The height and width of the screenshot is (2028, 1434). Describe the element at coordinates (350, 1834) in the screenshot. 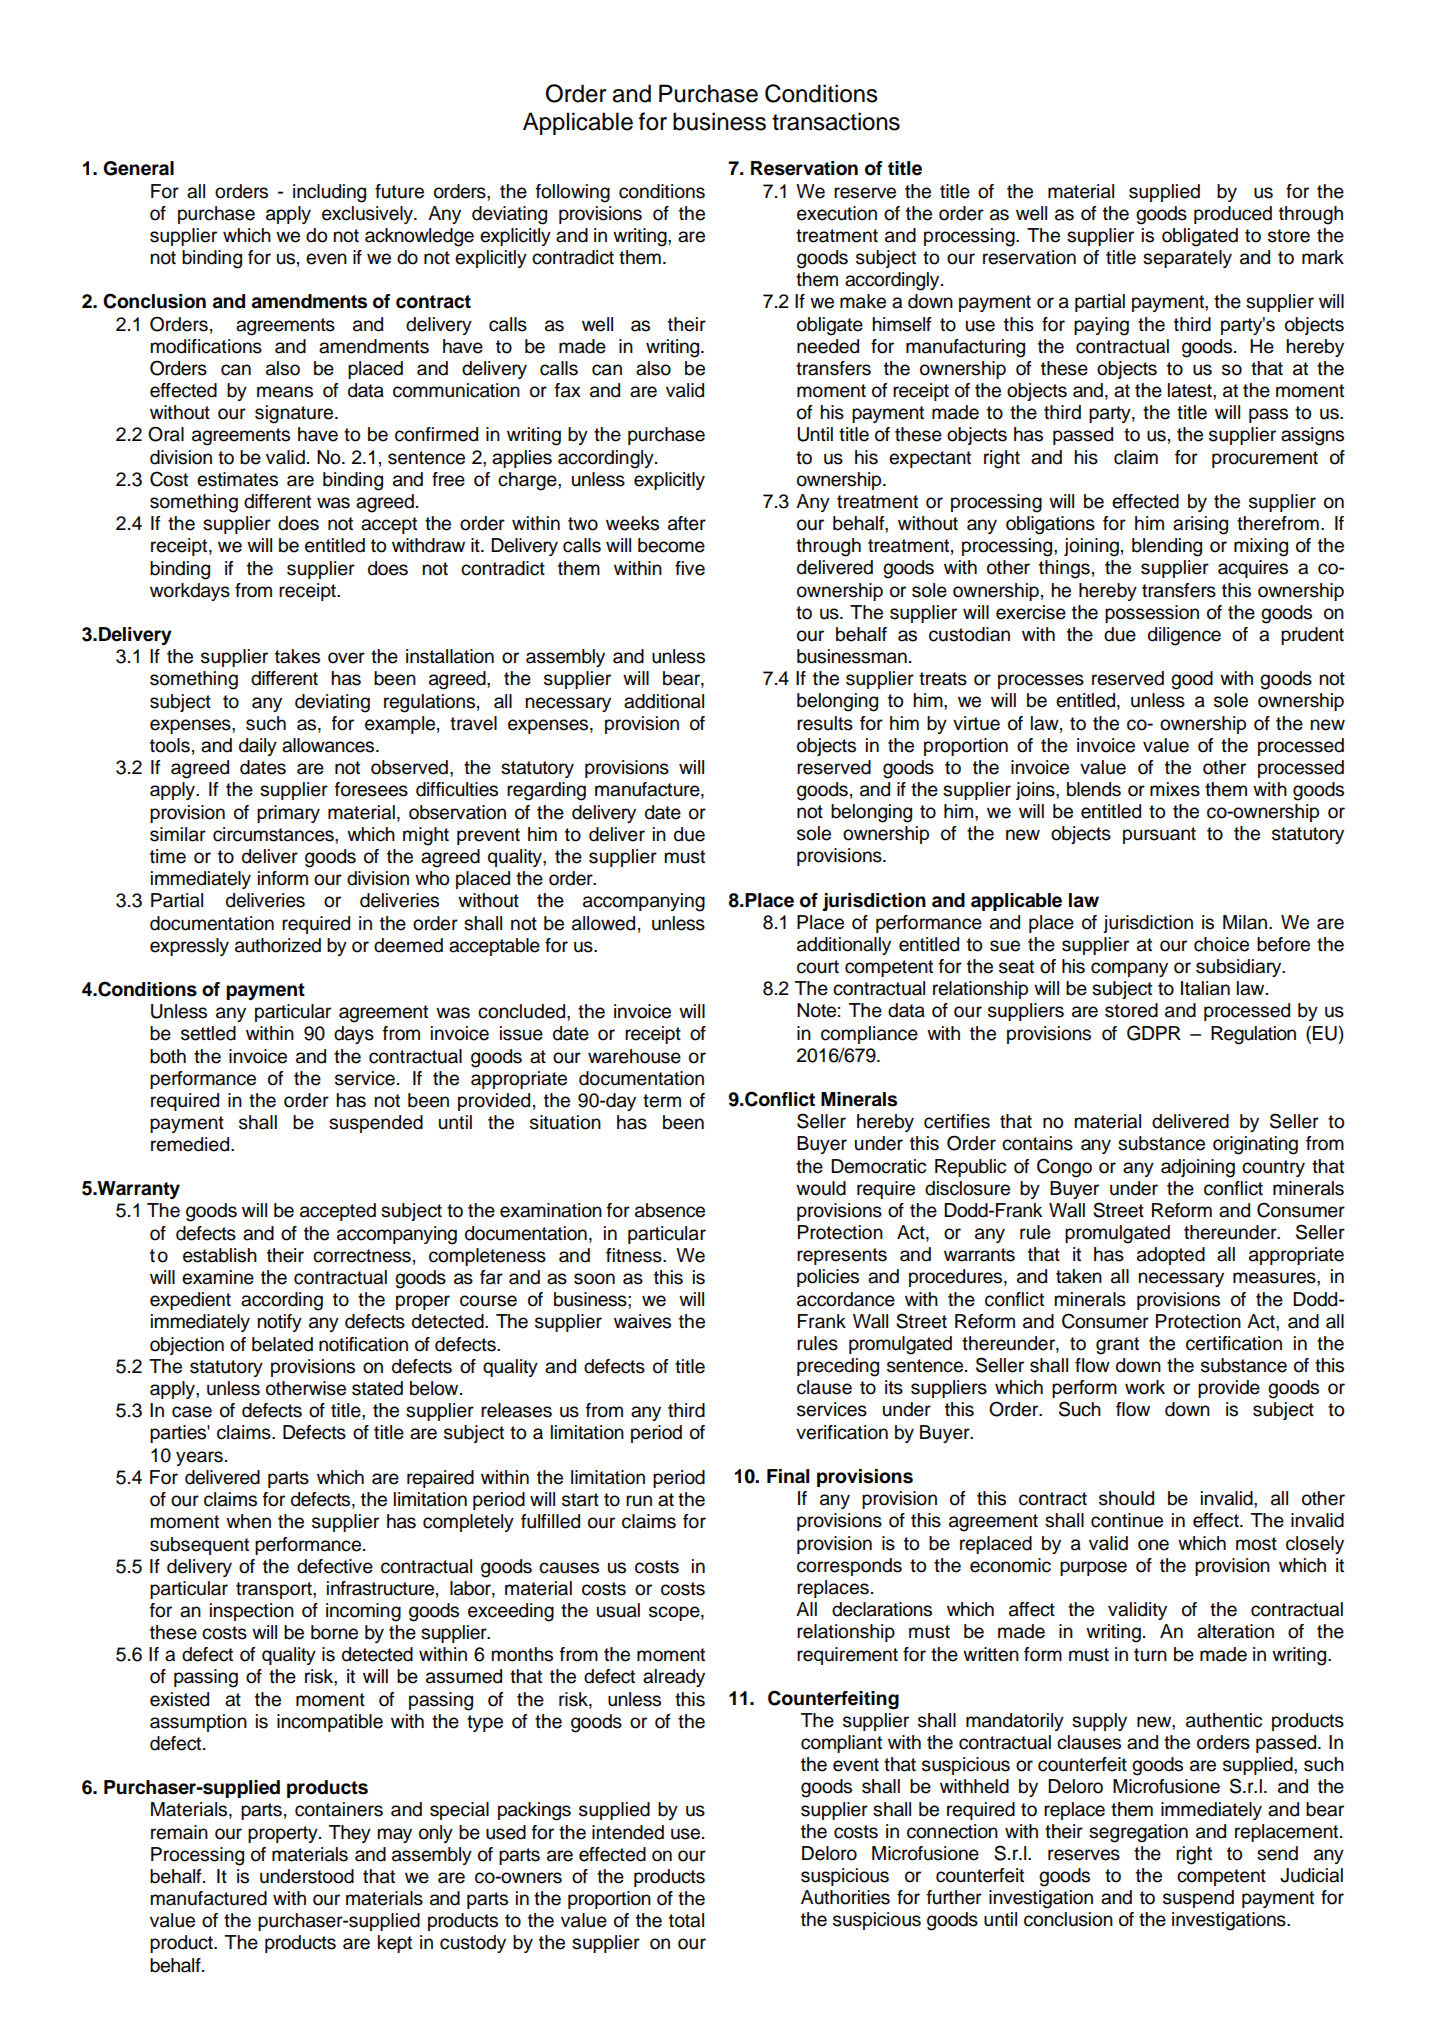

I see `They` at that location.
